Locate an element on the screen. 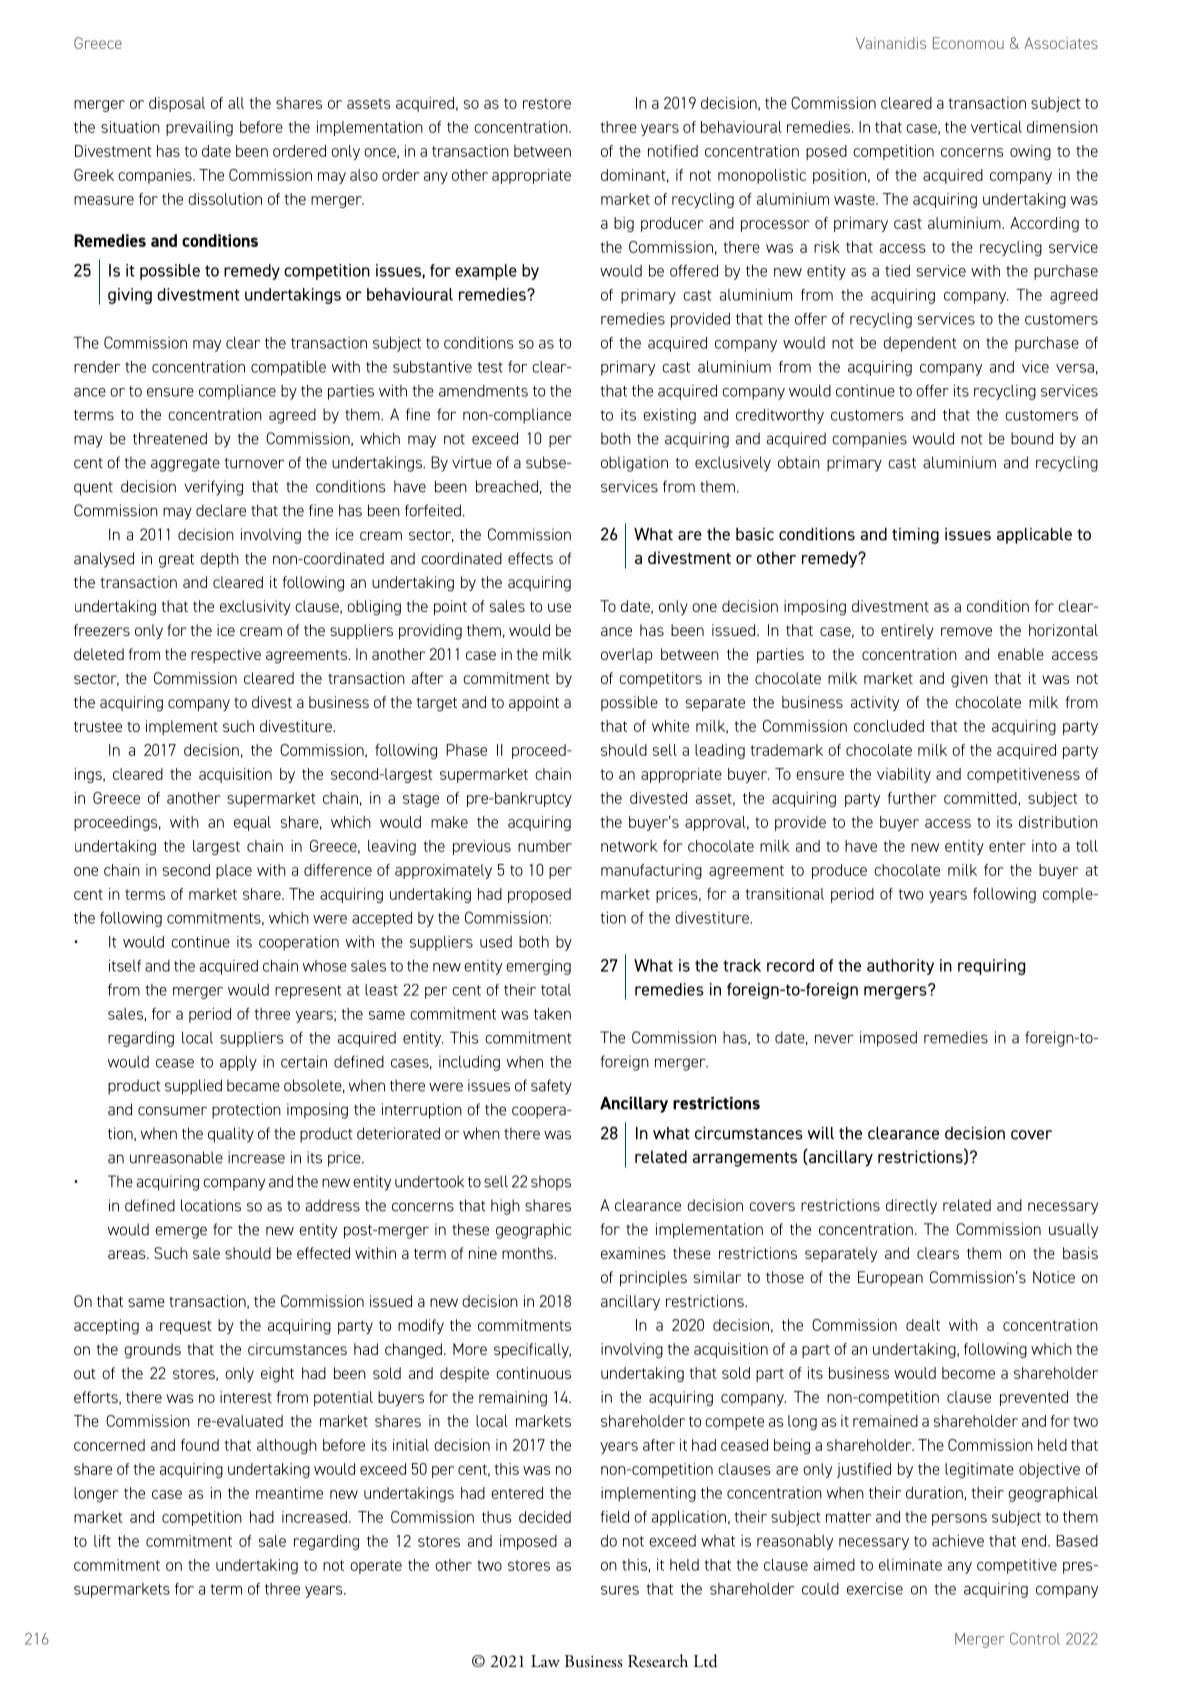  committed is located at coordinates (980, 798).
